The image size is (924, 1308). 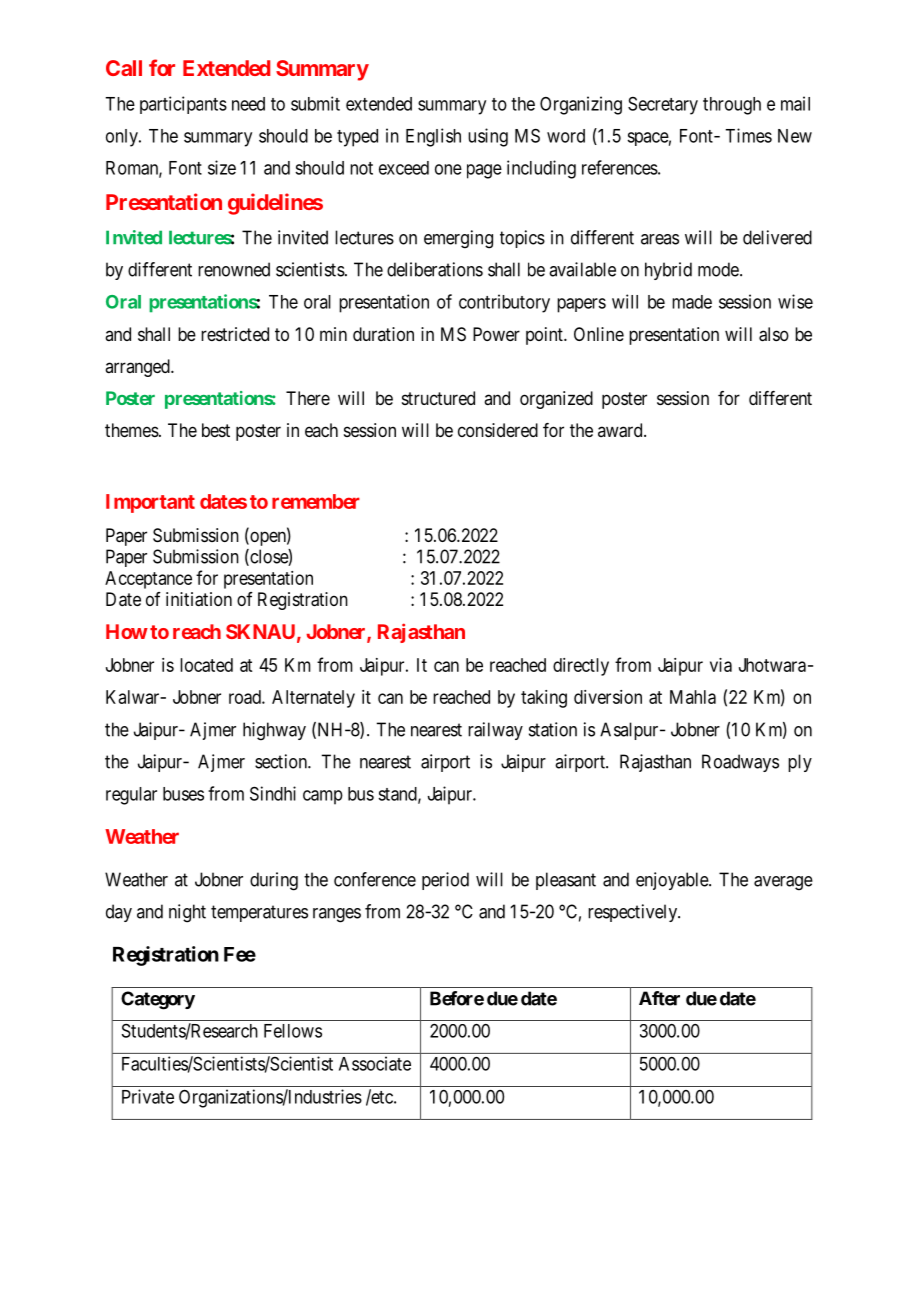 I want to click on period, so click(x=445, y=881).
